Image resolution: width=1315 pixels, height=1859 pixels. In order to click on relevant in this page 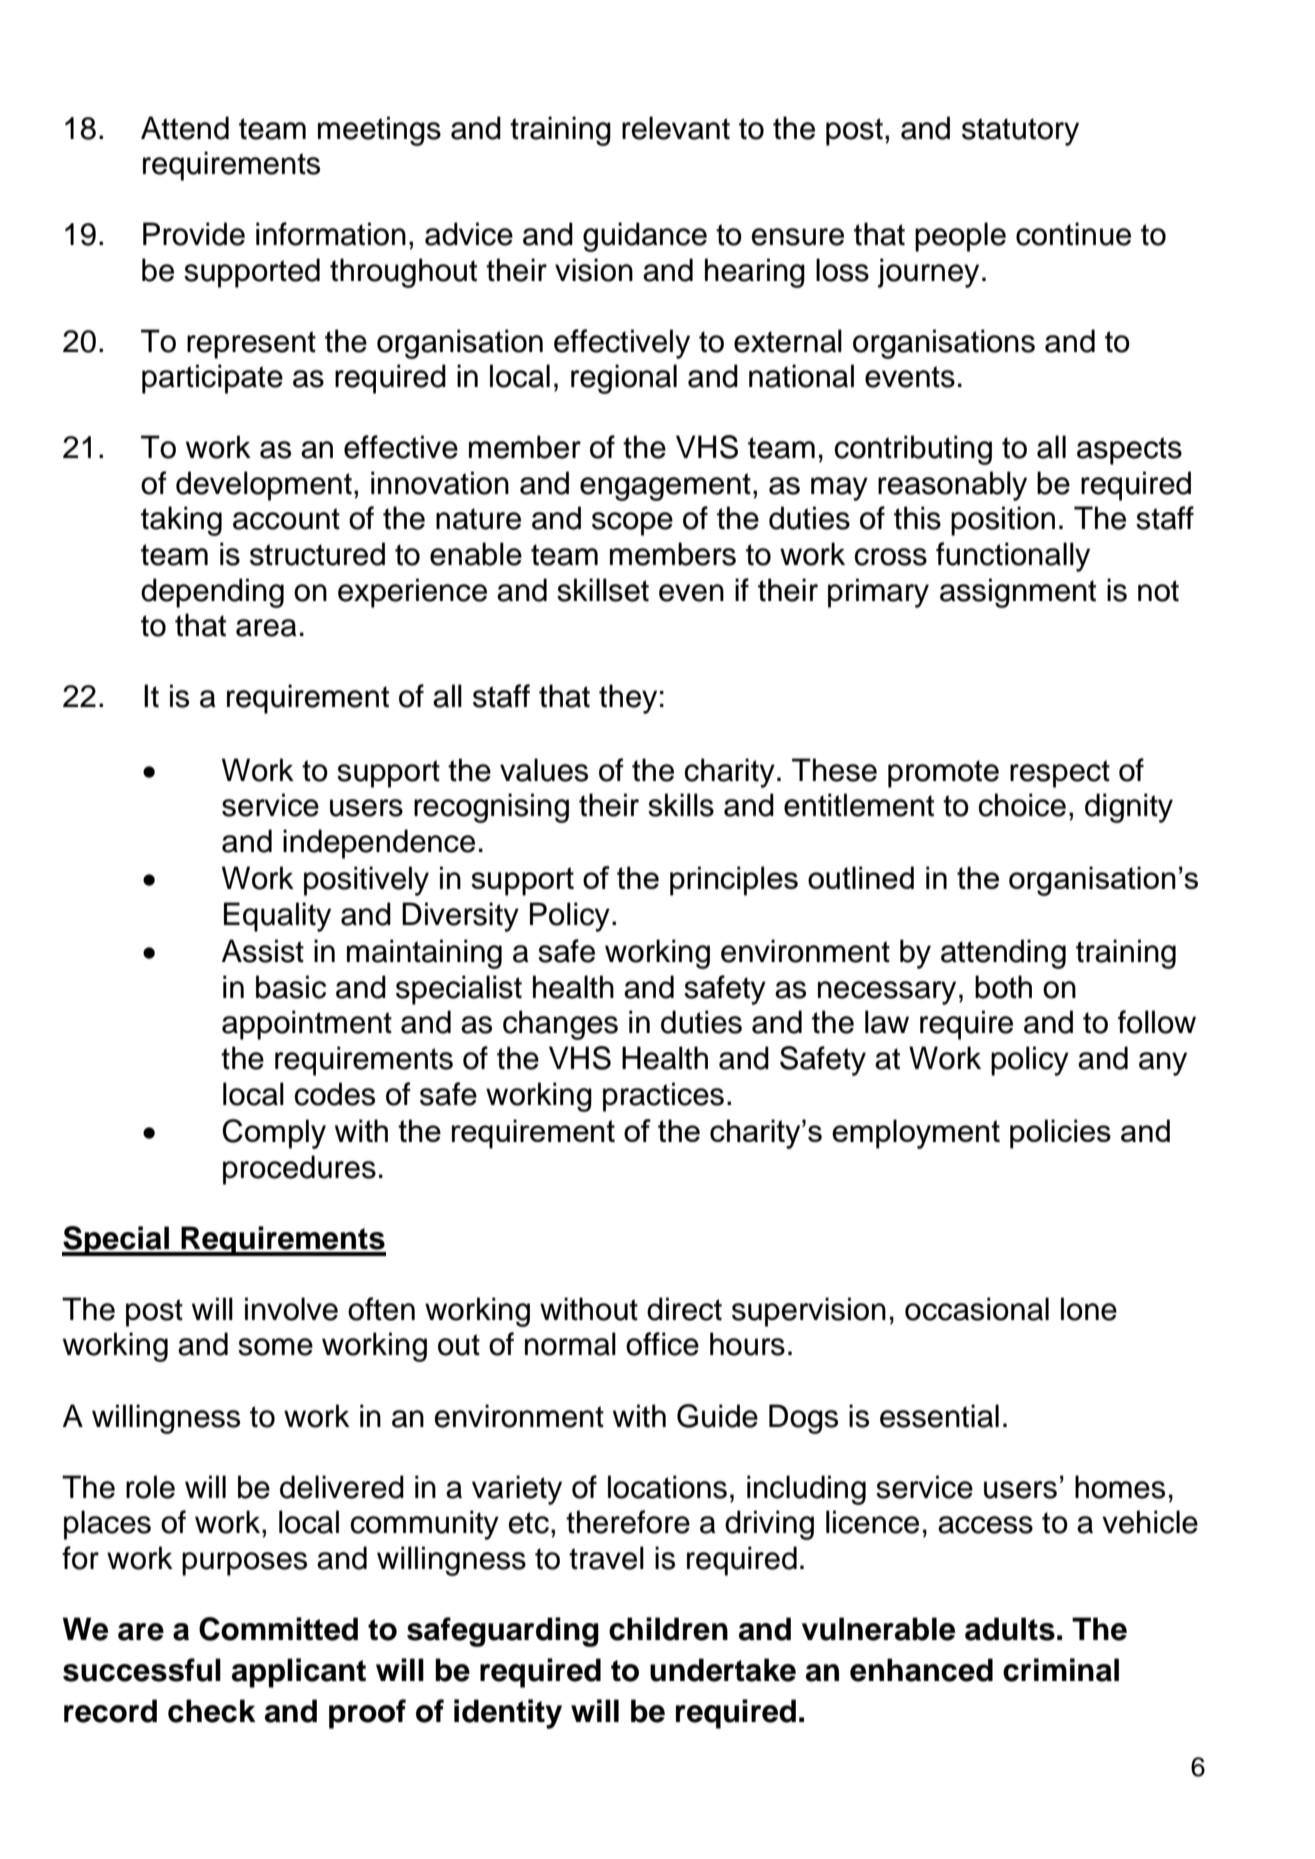, I will do `click(676, 128)`.
